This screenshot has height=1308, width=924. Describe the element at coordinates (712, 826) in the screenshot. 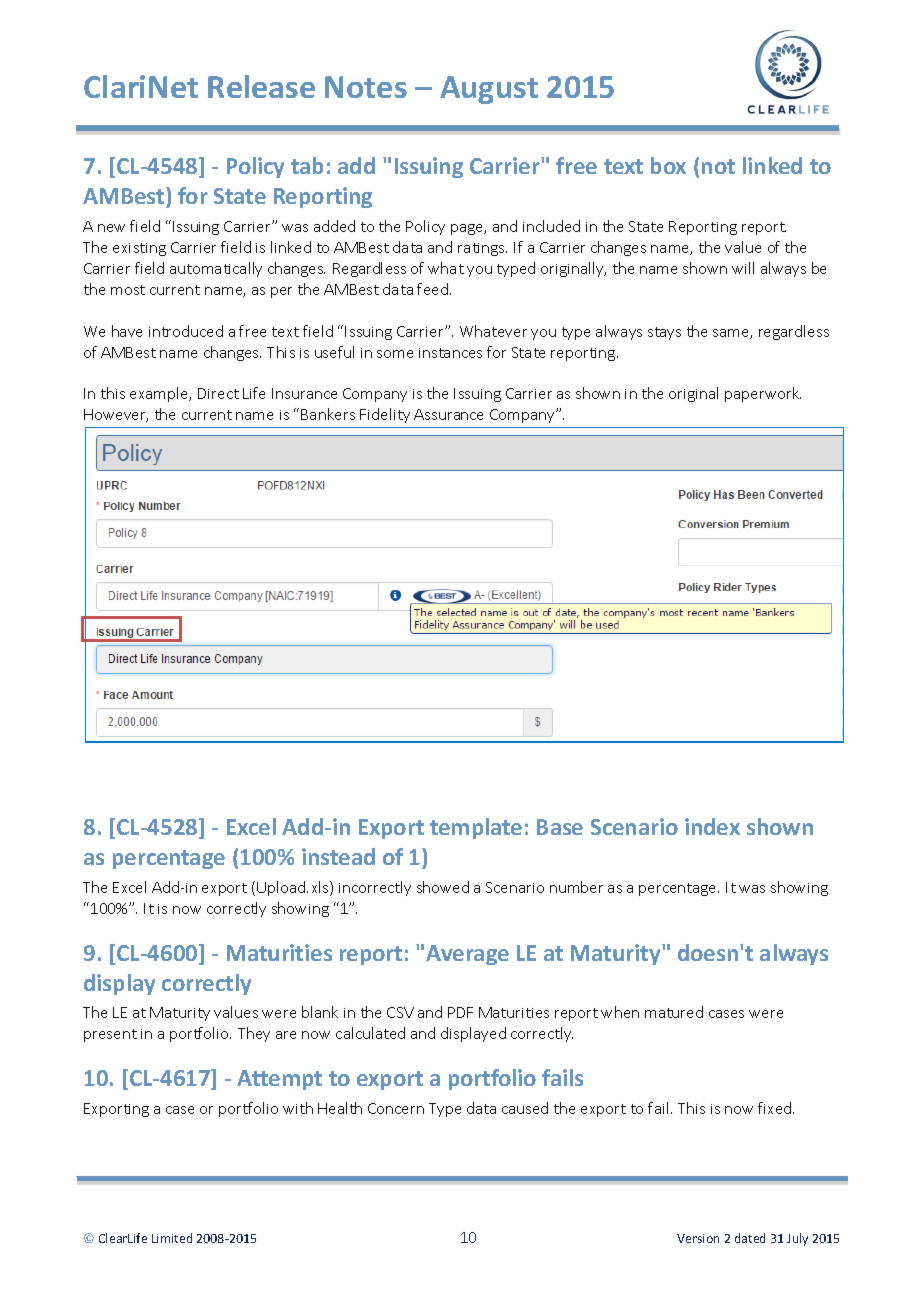

I see `index` at that location.
